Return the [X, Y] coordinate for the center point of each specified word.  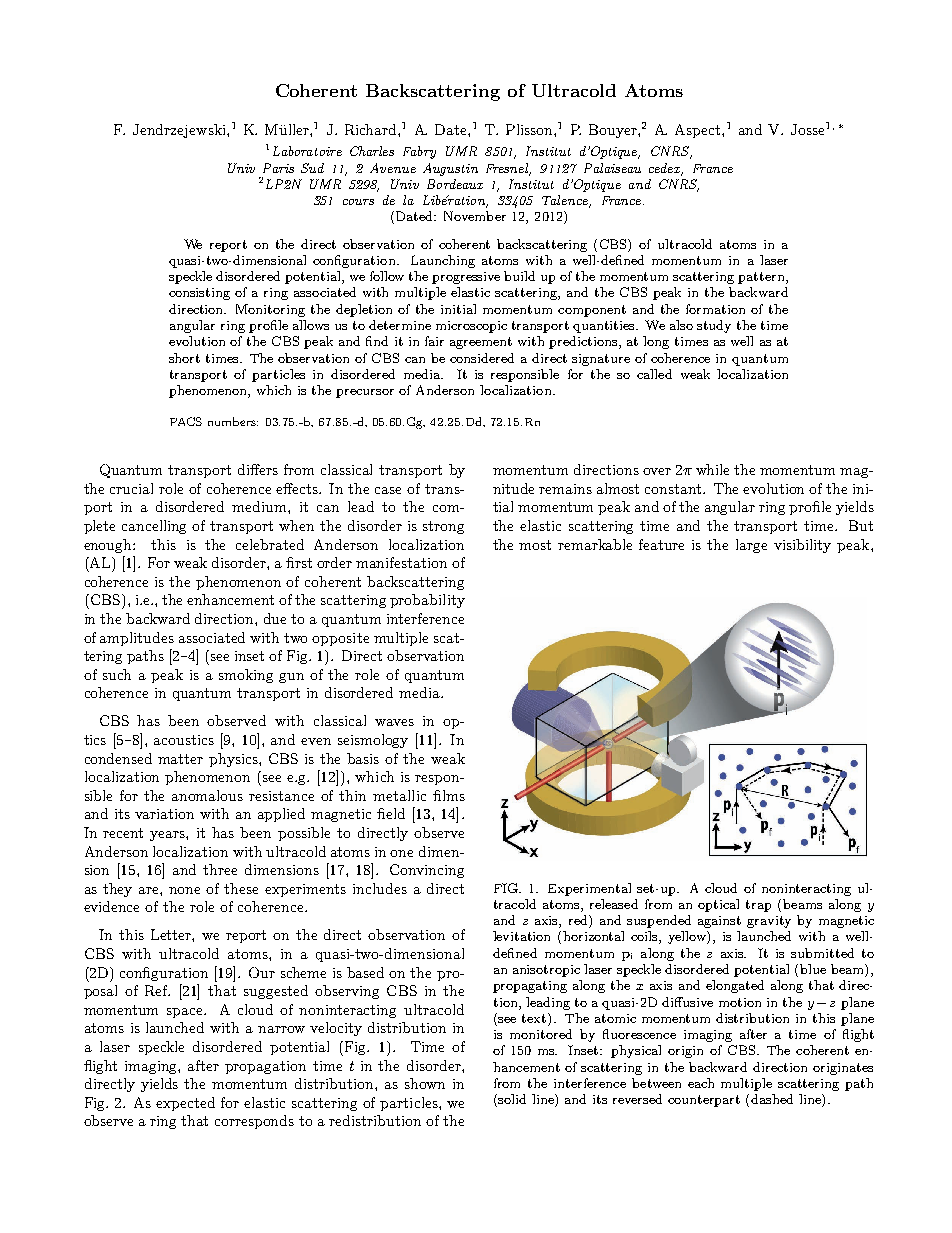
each [701, 1083]
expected [185, 1104]
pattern [762, 278]
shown [425, 1083]
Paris [278, 168]
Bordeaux [455, 184]
